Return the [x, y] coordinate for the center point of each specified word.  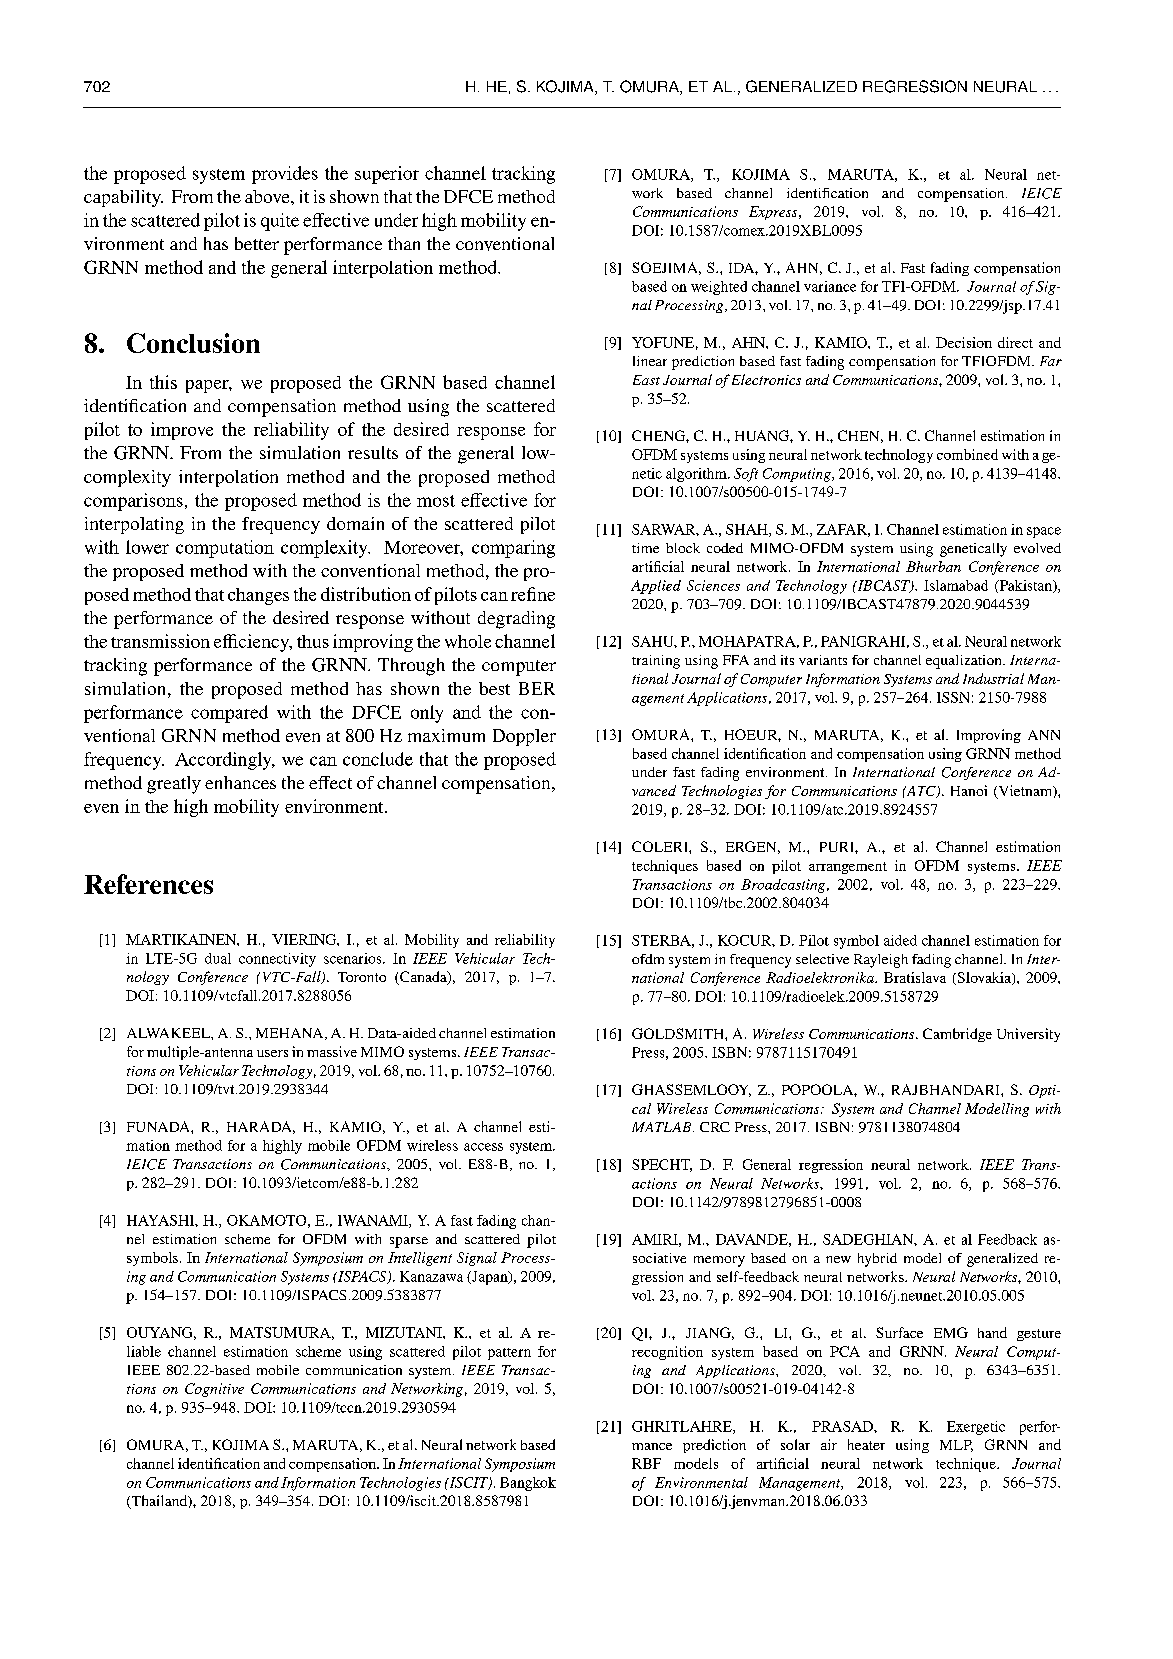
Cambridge [957, 1035]
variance [830, 286]
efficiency [252, 643]
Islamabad [956, 585]
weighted [719, 288]
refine [533, 594]
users [272, 1053]
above [268, 196]
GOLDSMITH [679, 1033]
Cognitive [214, 1390]
